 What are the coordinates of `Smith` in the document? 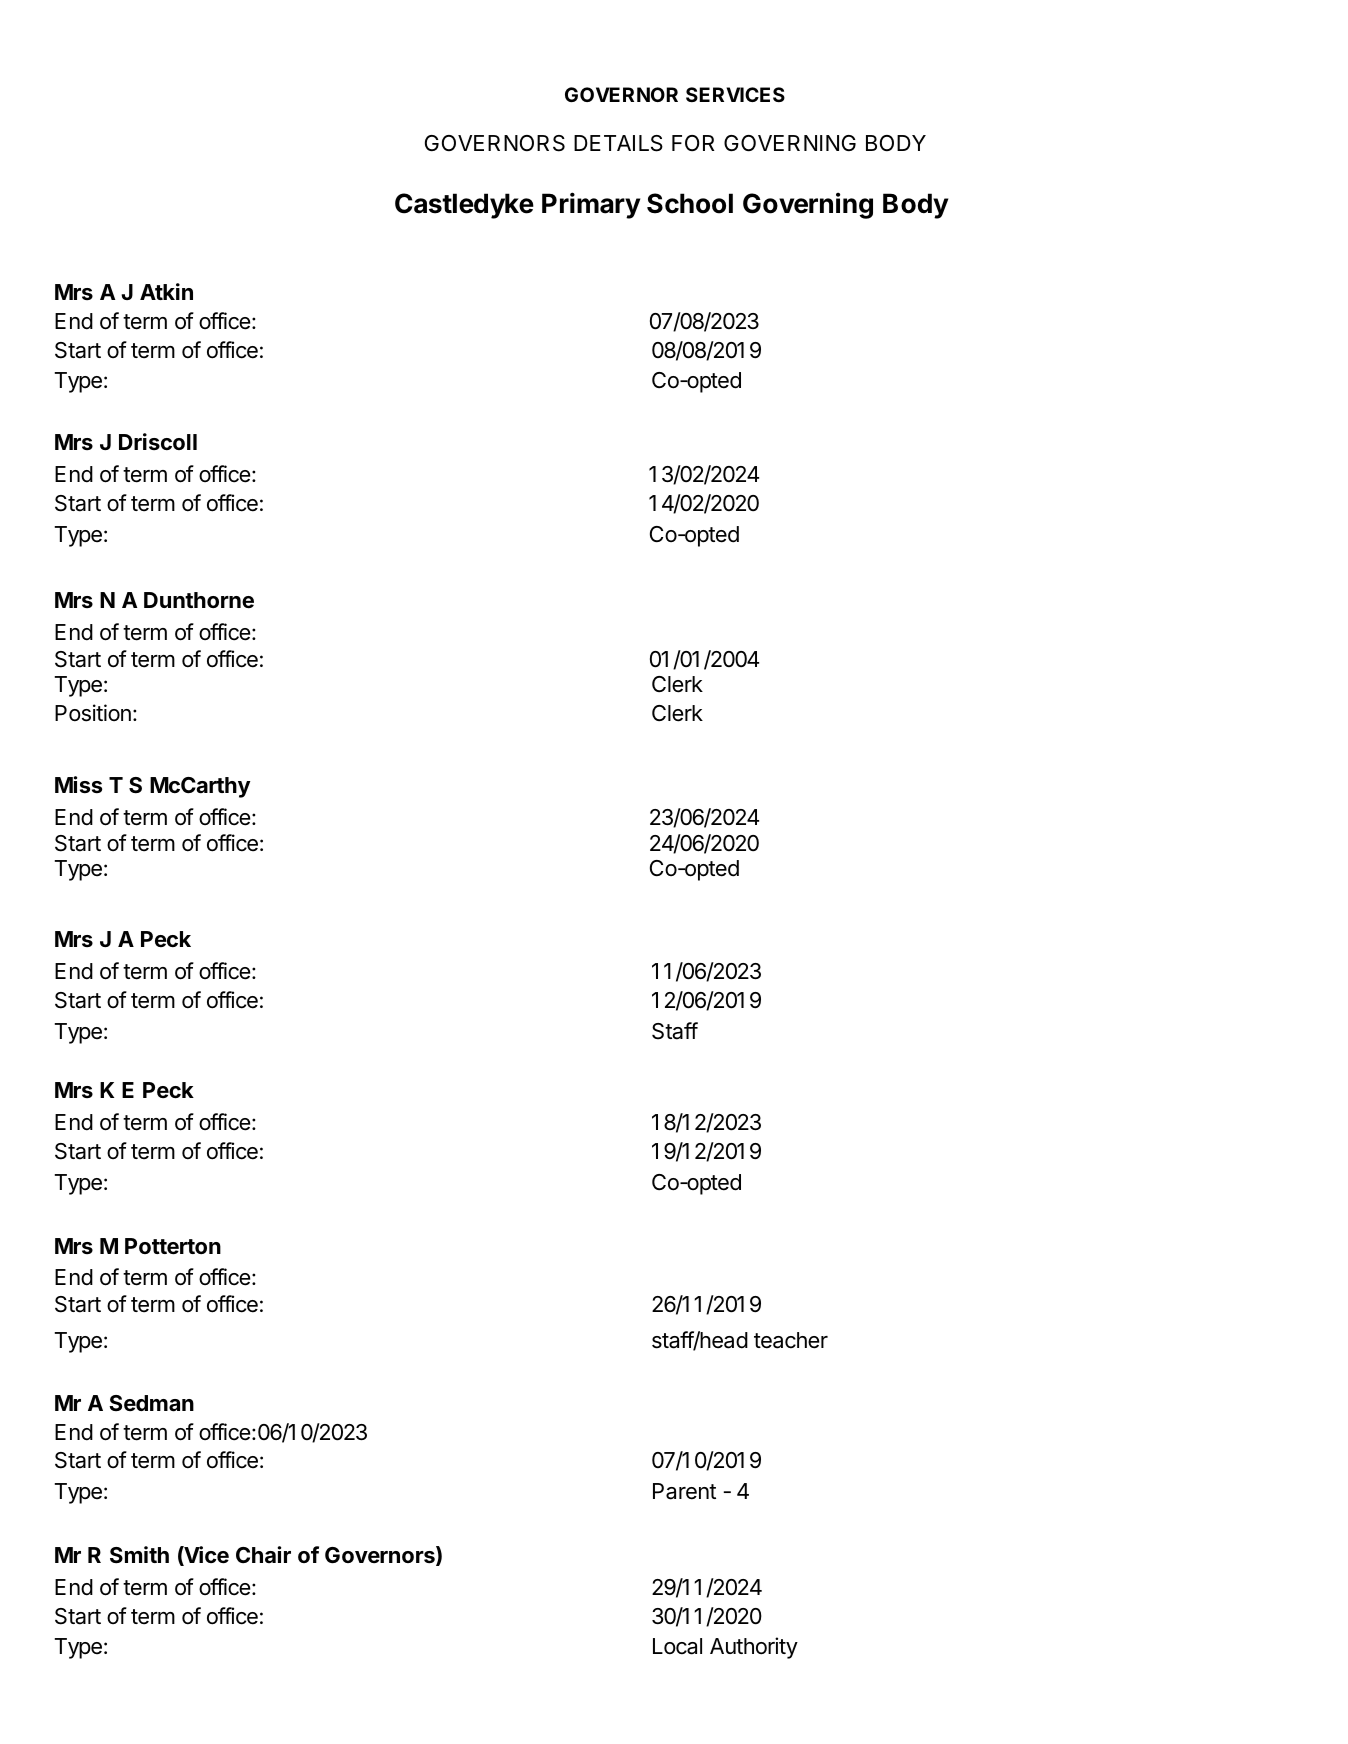 It's located at (139, 1555).
